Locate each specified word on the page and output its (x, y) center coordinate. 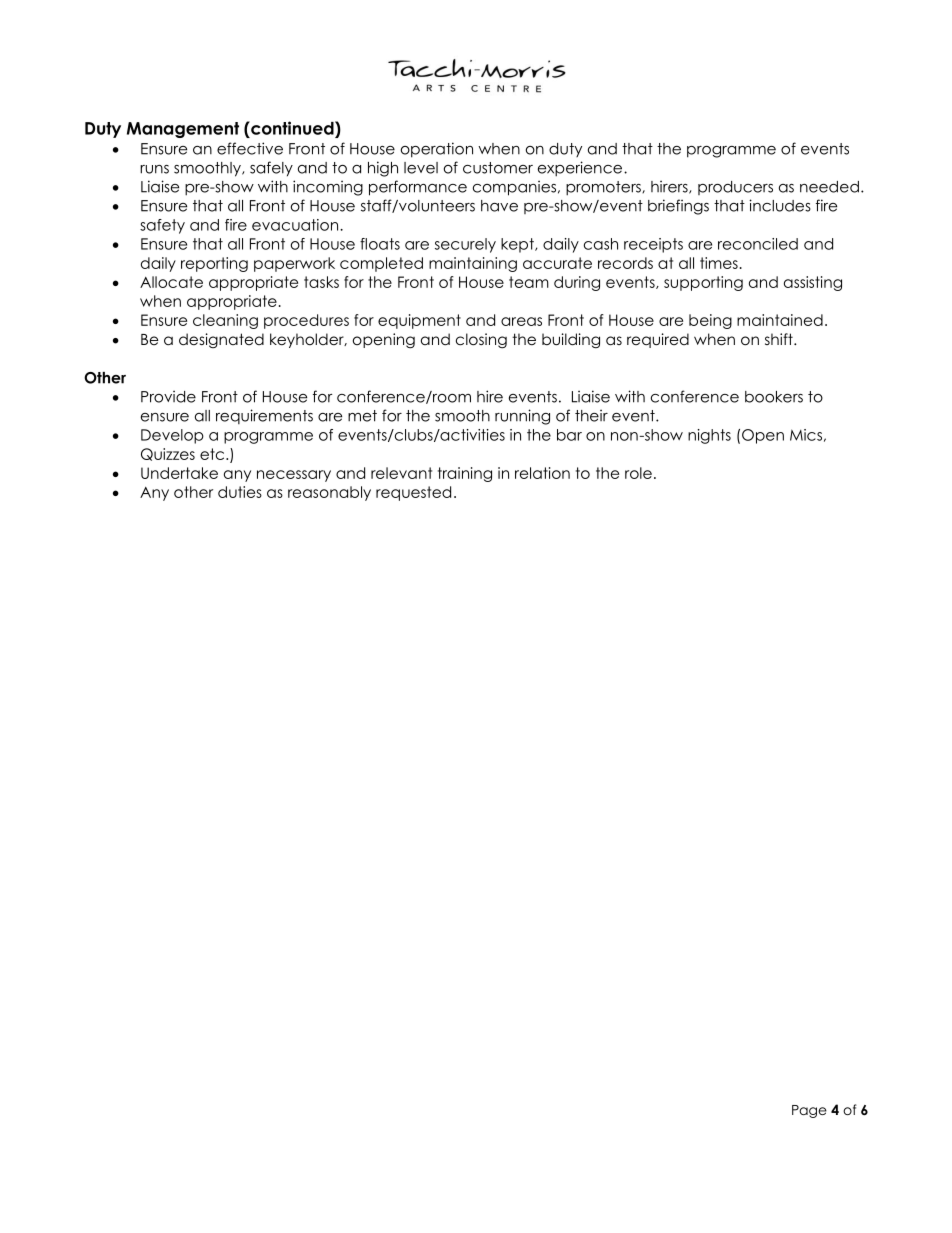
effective (250, 148)
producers (735, 188)
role (638, 473)
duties (240, 492)
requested (413, 493)
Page (809, 1111)
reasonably (329, 493)
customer (498, 168)
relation (542, 473)
